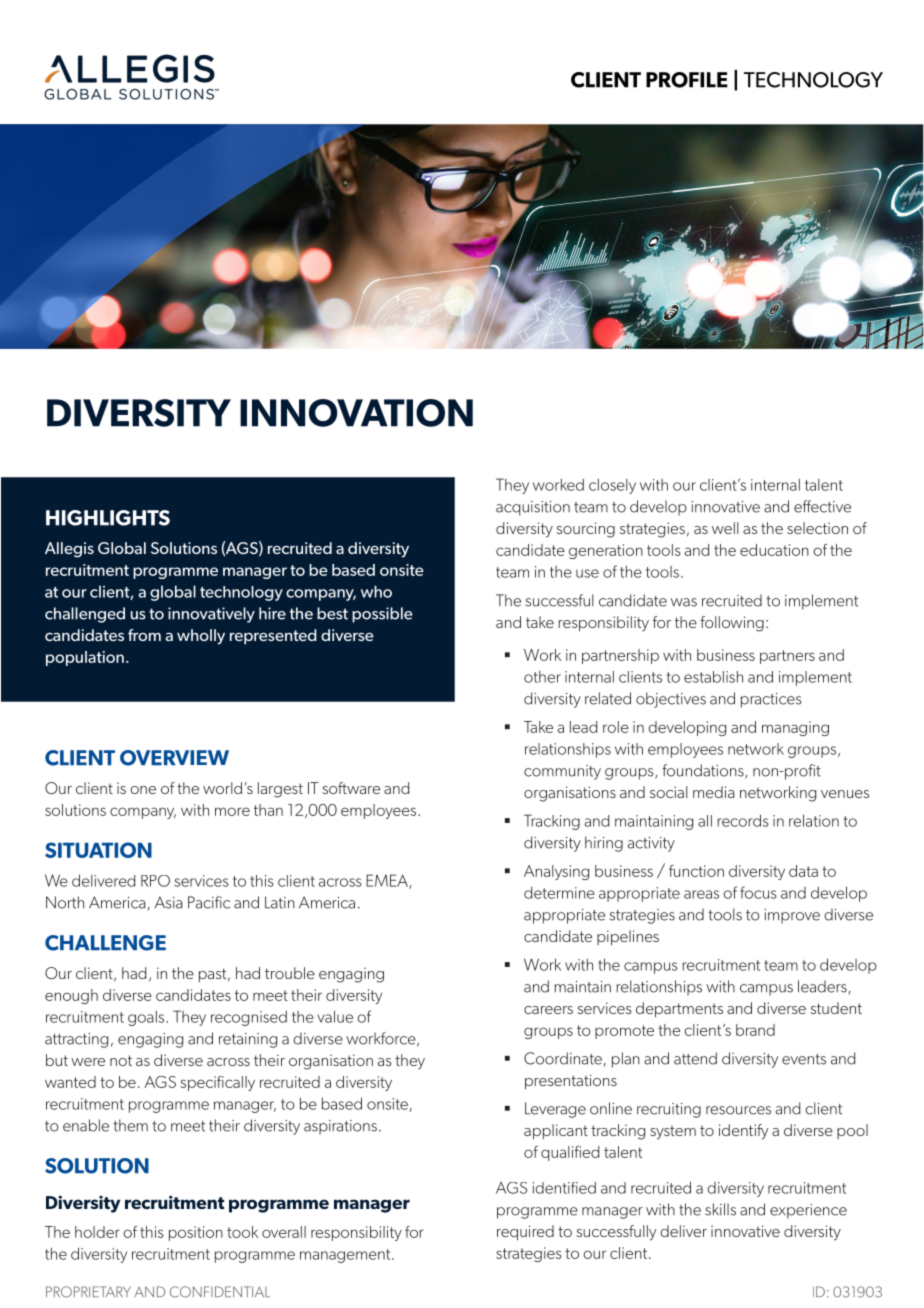 This image has height=1308, width=924. Describe the element at coordinates (144, 635) in the image. I see `from` at that location.
